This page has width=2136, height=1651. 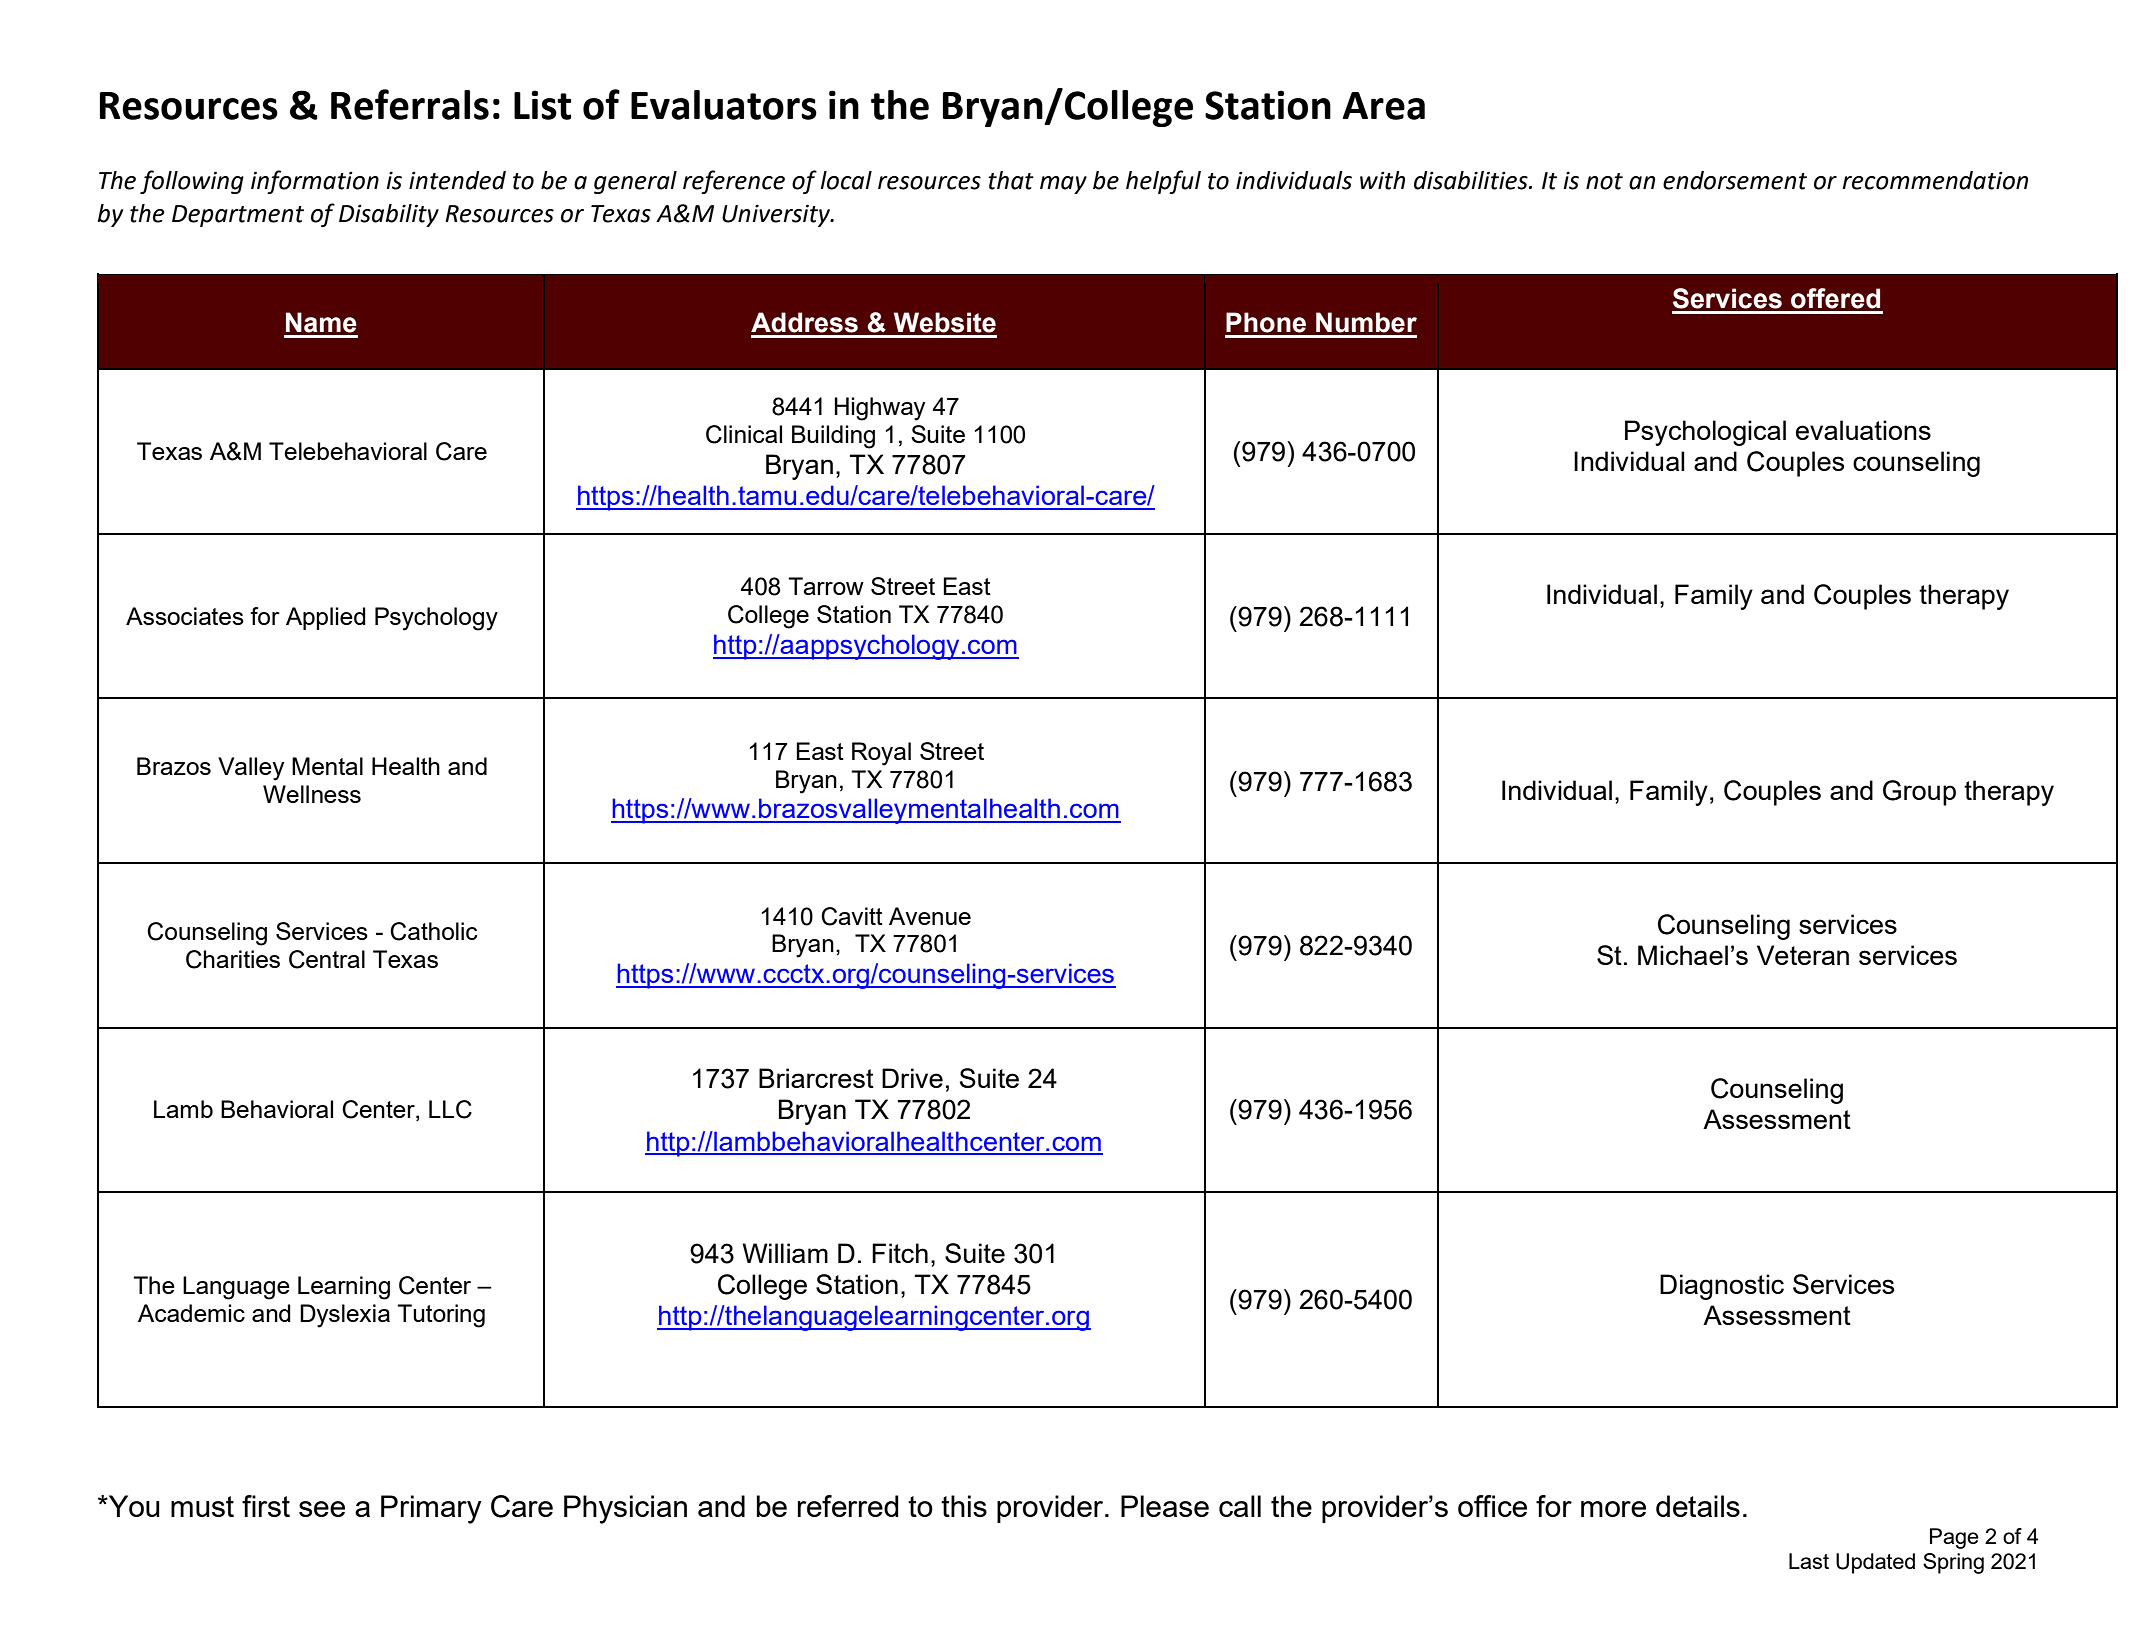 I want to click on Veteran, so click(x=1803, y=955).
